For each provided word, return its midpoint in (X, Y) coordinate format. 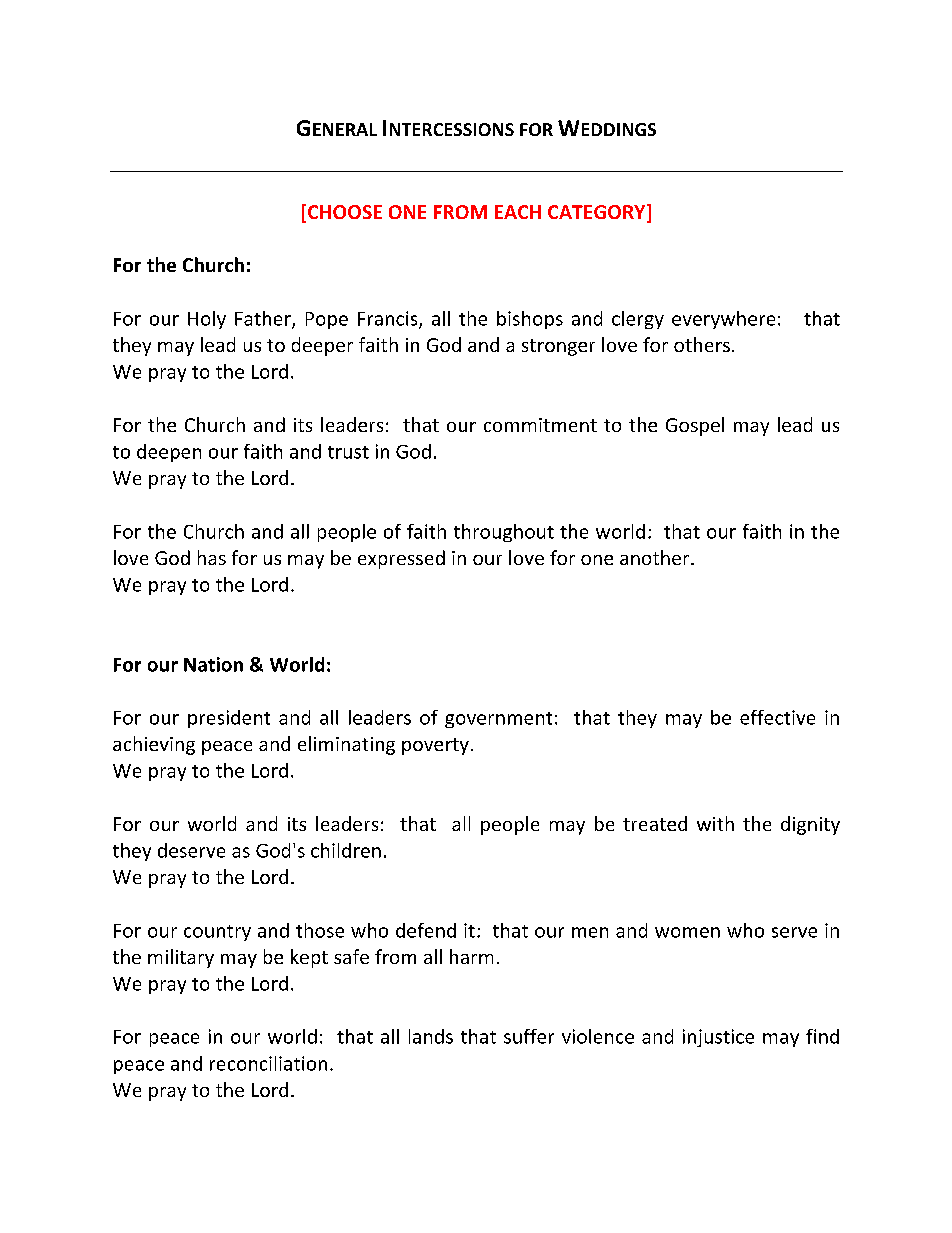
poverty (435, 746)
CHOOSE (345, 212)
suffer (529, 1036)
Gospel (695, 426)
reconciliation (268, 1063)
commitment (540, 425)
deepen (169, 453)
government (498, 720)
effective (777, 717)
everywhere (723, 320)
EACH (518, 212)
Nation (213, 664)
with (715, 823)
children (346, 850)
